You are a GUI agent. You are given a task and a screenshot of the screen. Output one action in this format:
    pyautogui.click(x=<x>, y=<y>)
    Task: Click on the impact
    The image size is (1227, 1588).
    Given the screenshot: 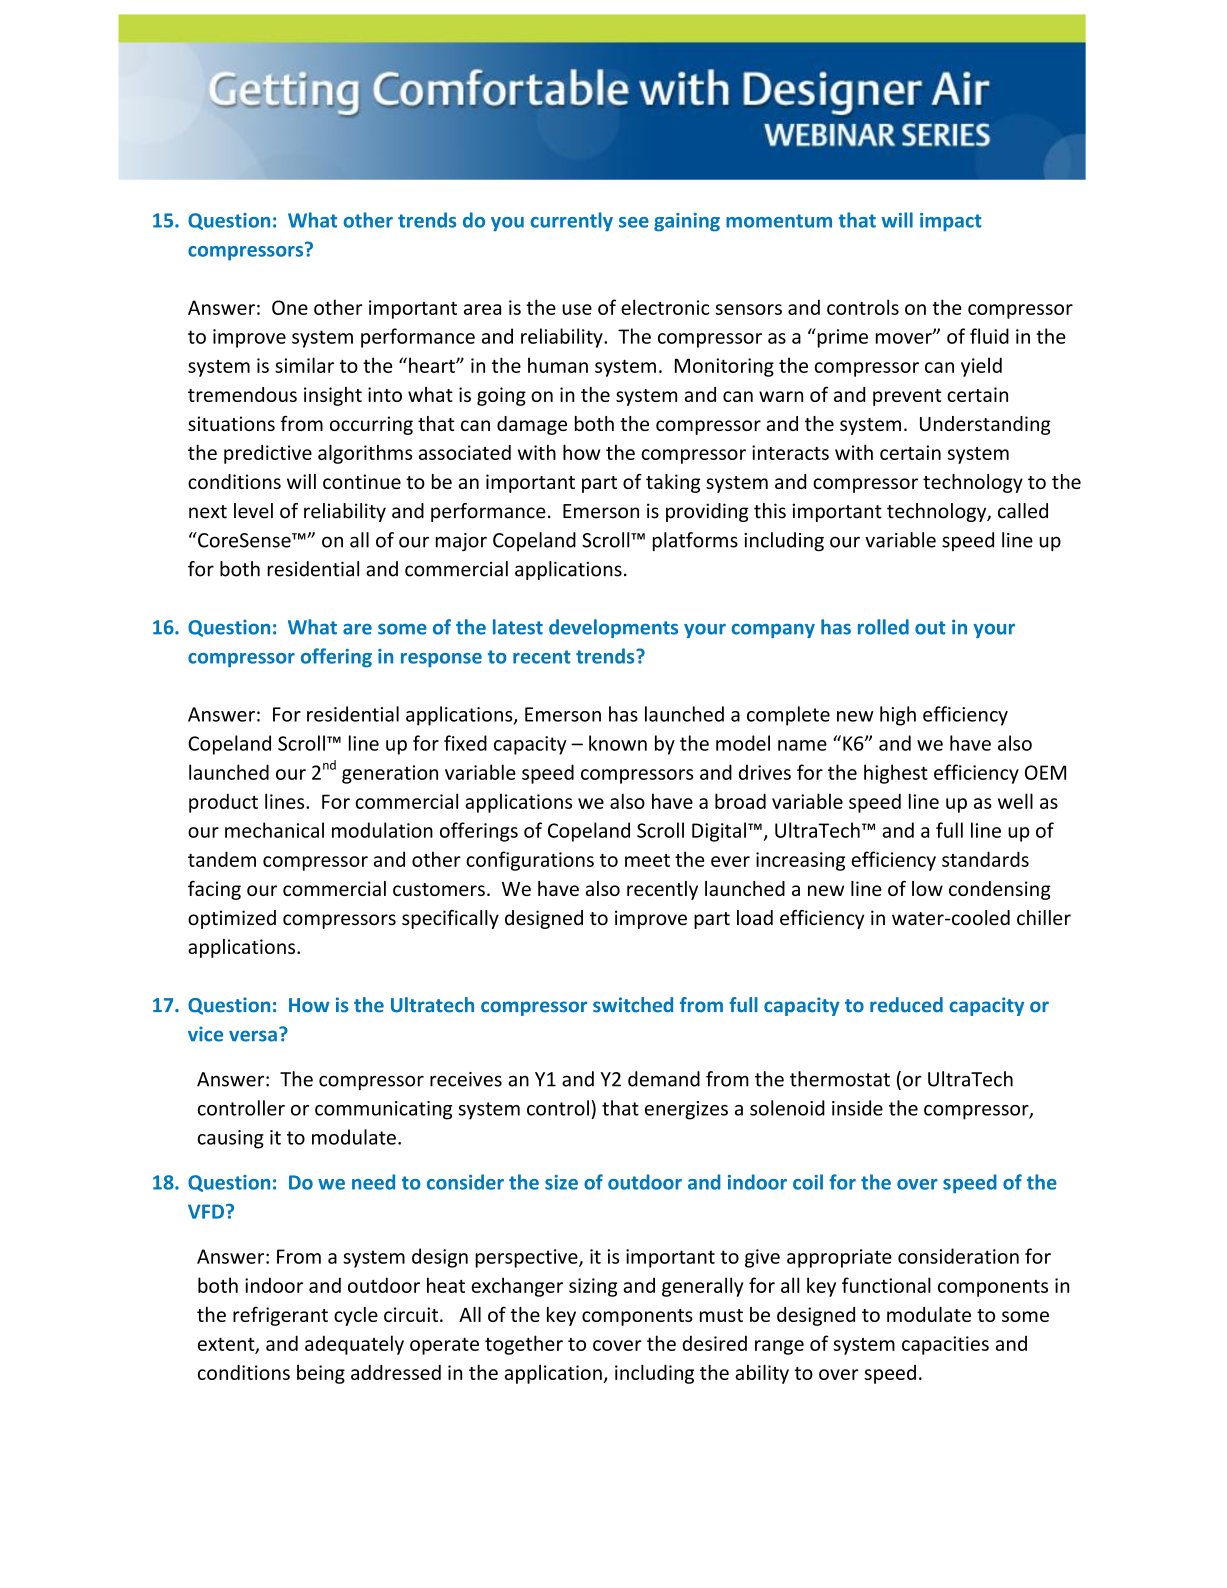 What is the action you would take?
    pyautogui.click(x=951, y=222)
